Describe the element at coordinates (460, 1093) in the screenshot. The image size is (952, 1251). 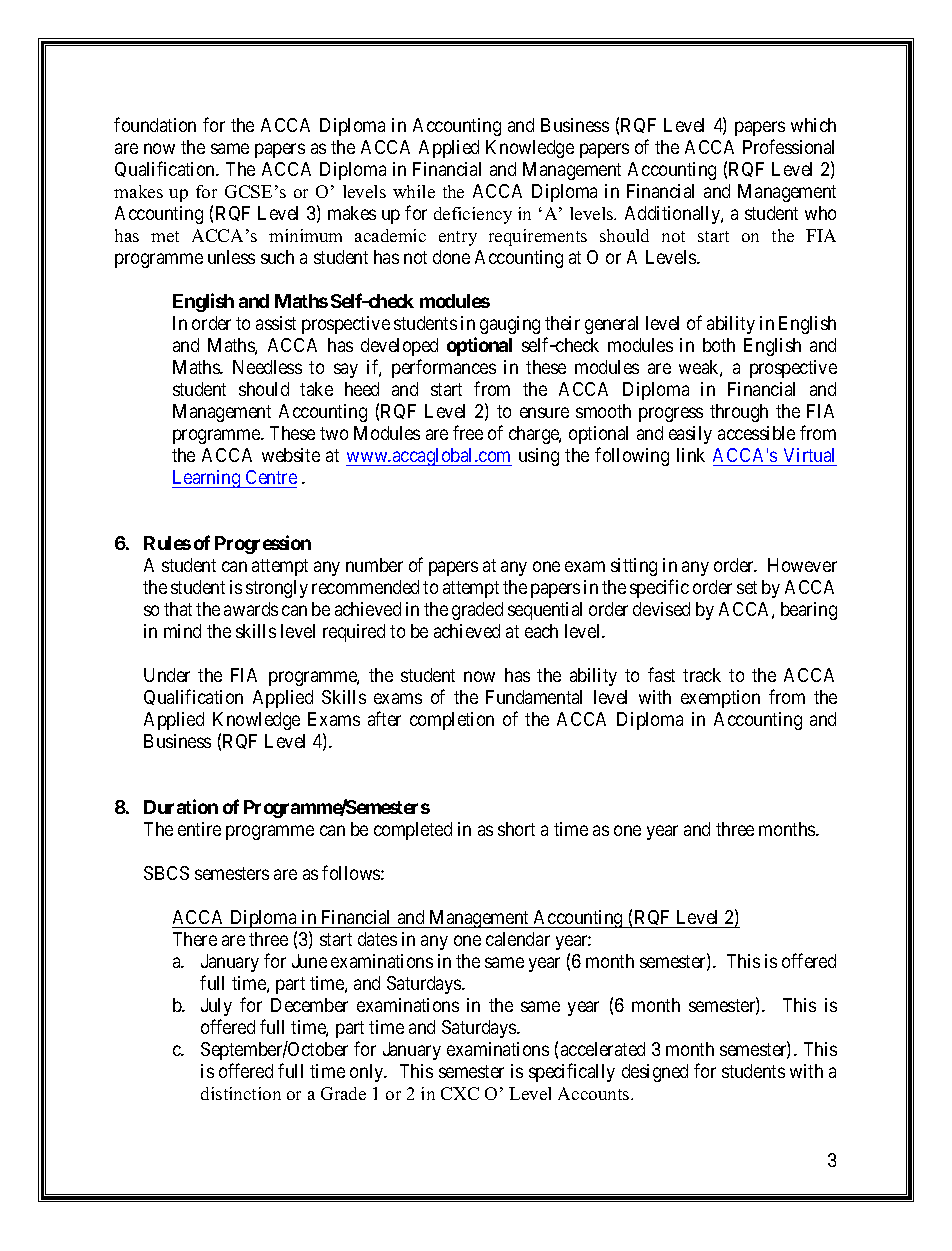
I see `CXC` at that location.
